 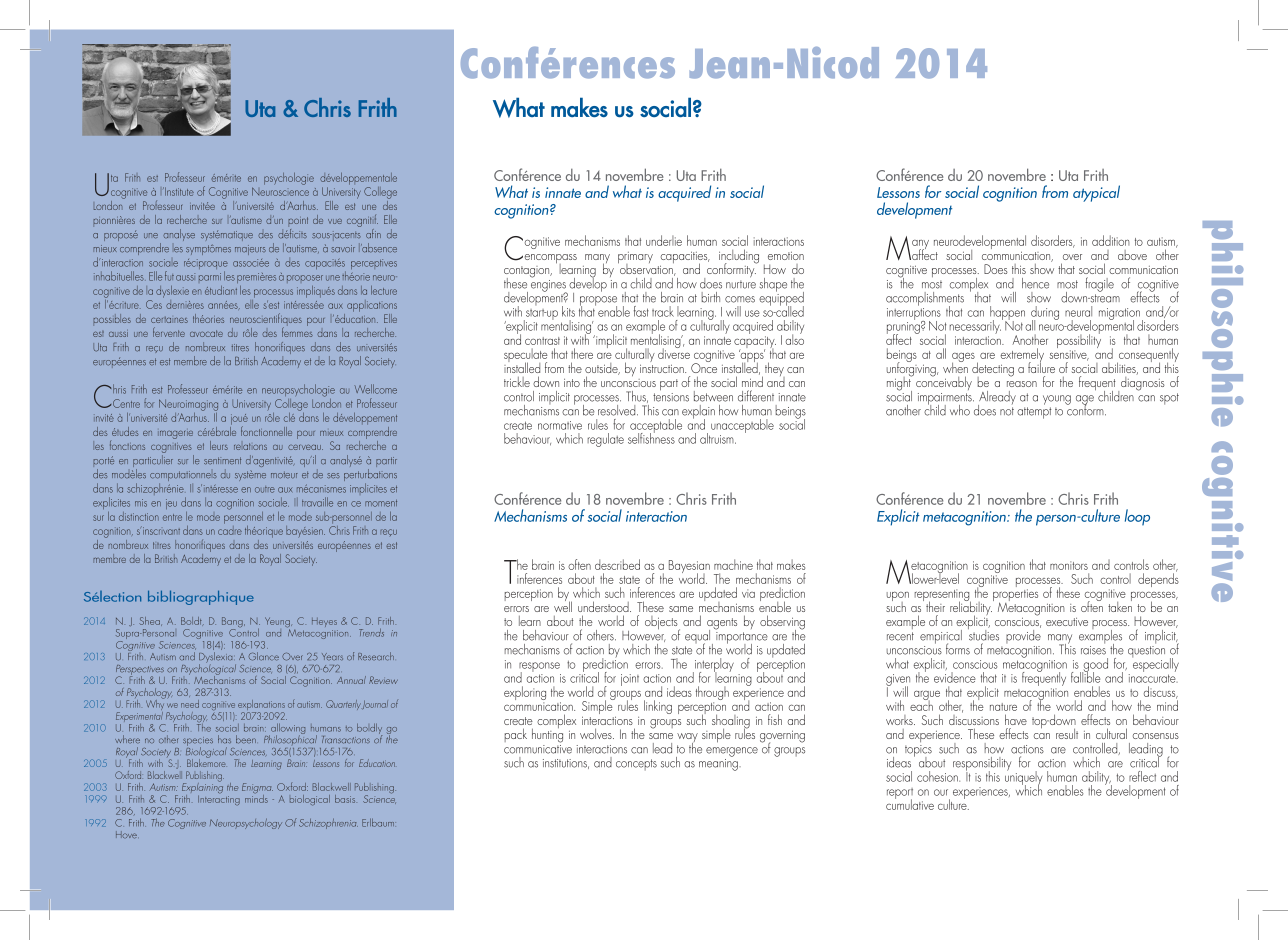 I want to click on meaning, so click(x=719, y=765).
